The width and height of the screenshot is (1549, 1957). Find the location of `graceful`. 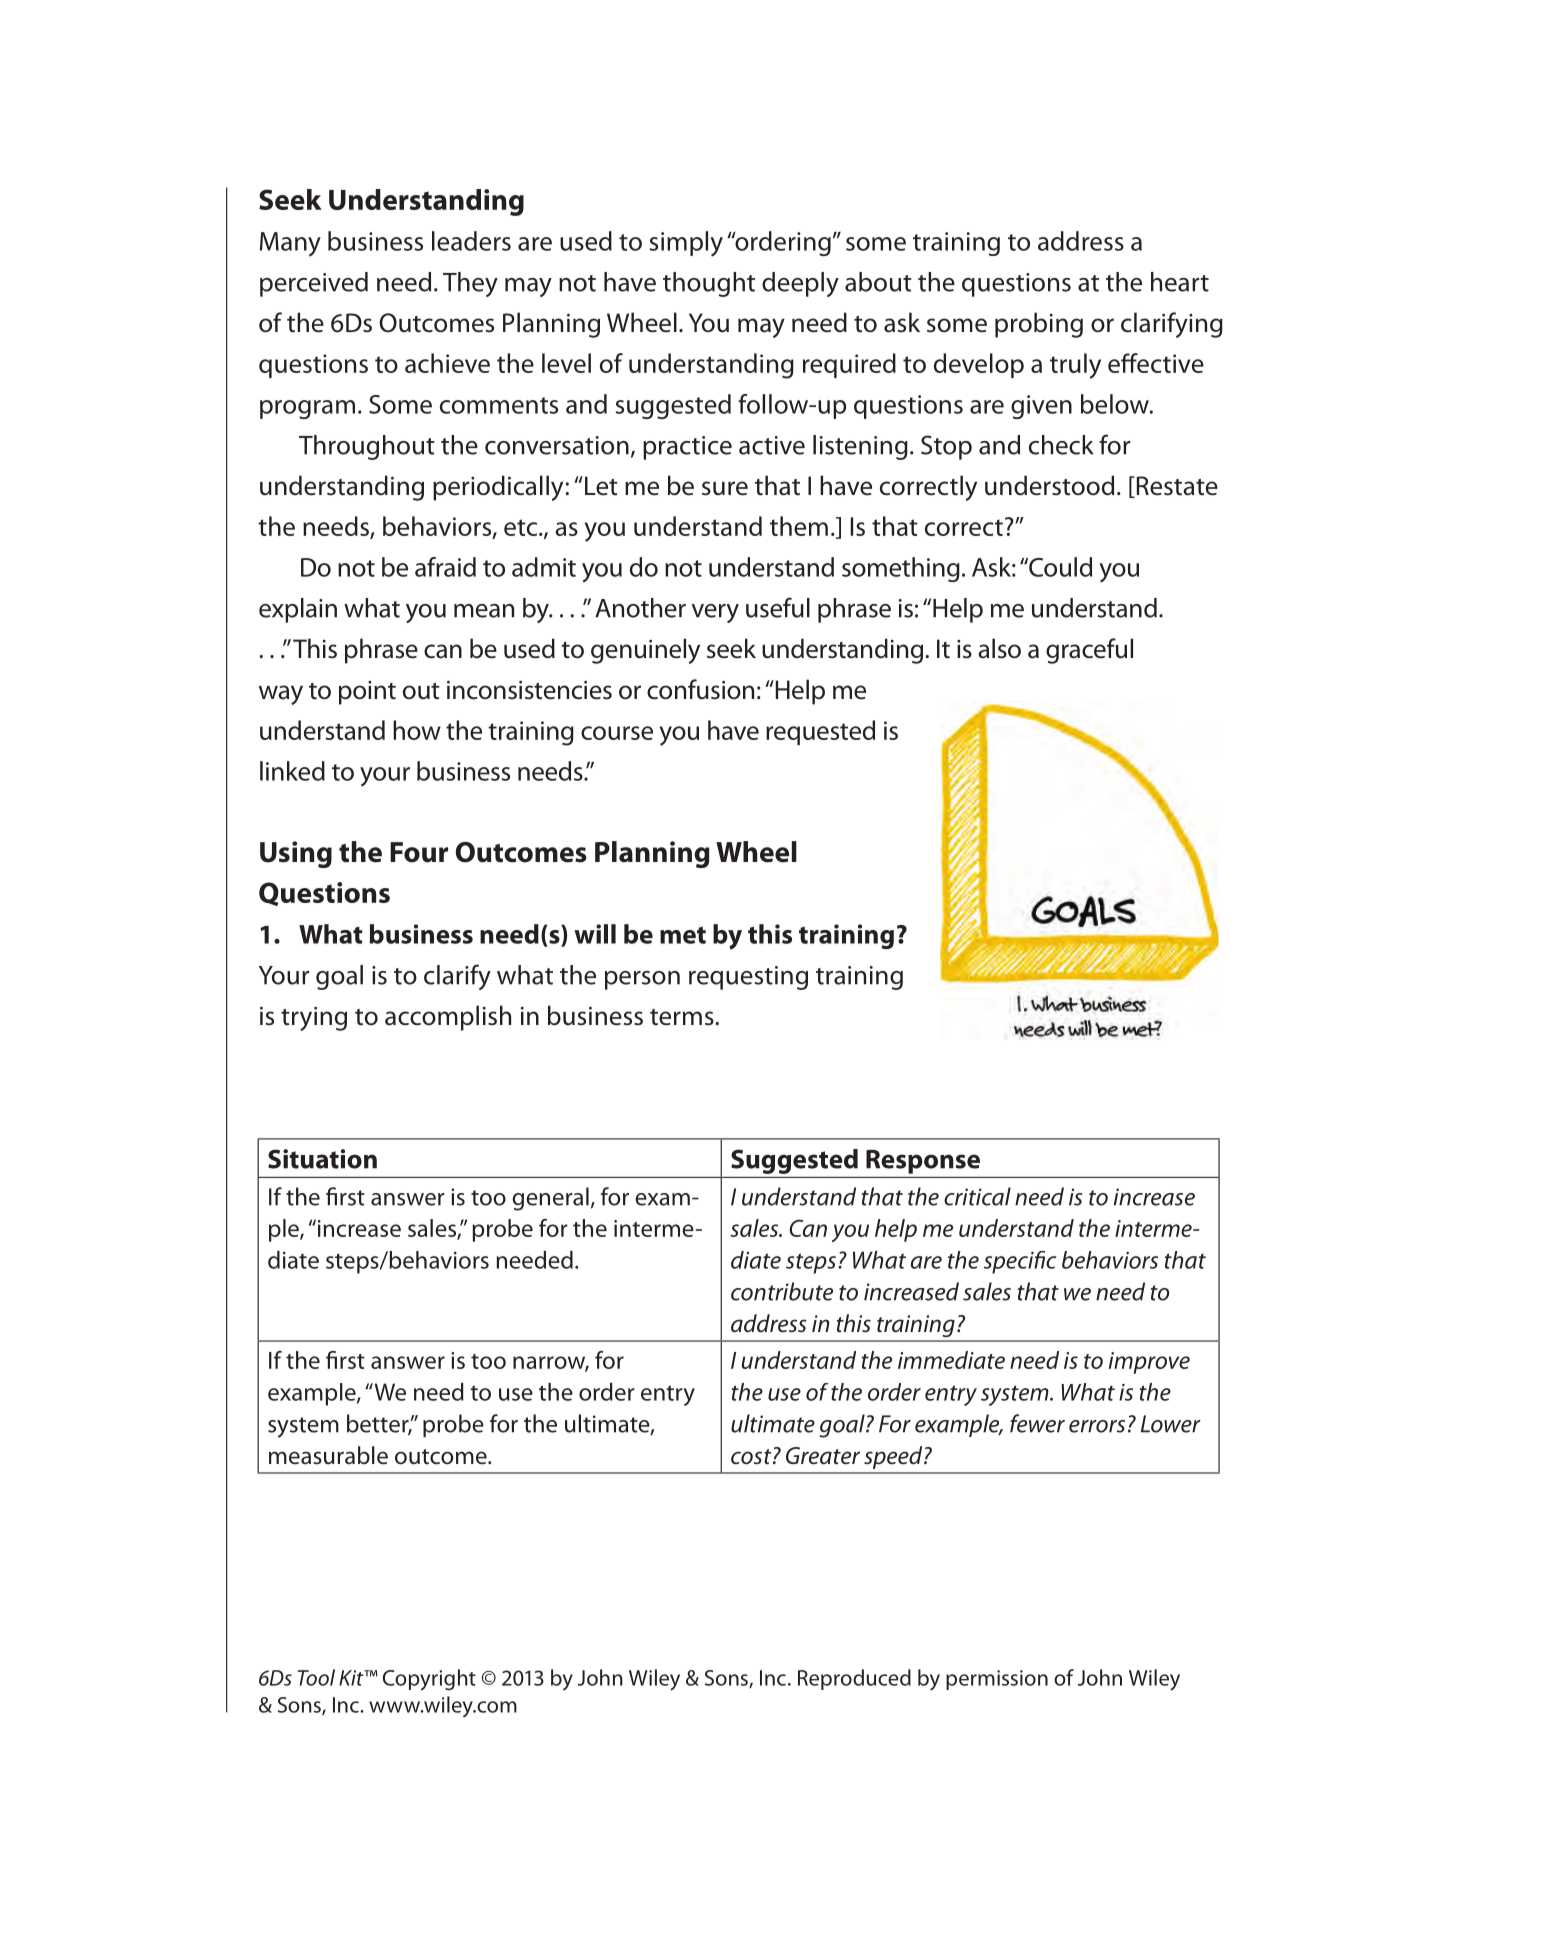

graceful is located at coordinates (1089, 651).
